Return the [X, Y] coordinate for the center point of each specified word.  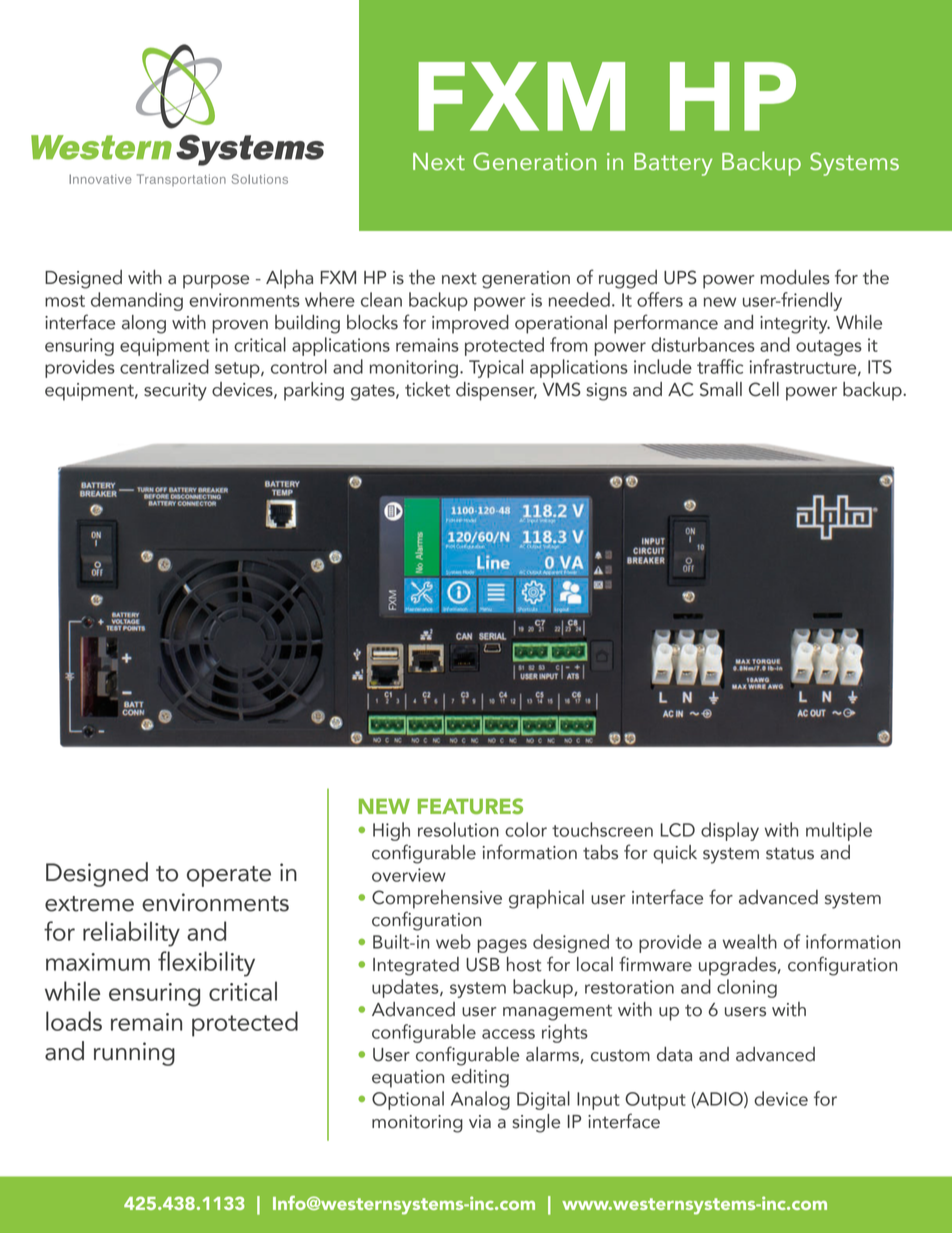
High [391, 831]
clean [381, 299]
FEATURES [470, 806]
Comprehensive [437, 899]
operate [229, 876]
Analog [480, 1100]
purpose [216, 282]
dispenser [496, 391]
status [790, 853]
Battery [673, 164]
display [730, 831]
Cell [764, 389]
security [175, 392]
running [134, 1054]
